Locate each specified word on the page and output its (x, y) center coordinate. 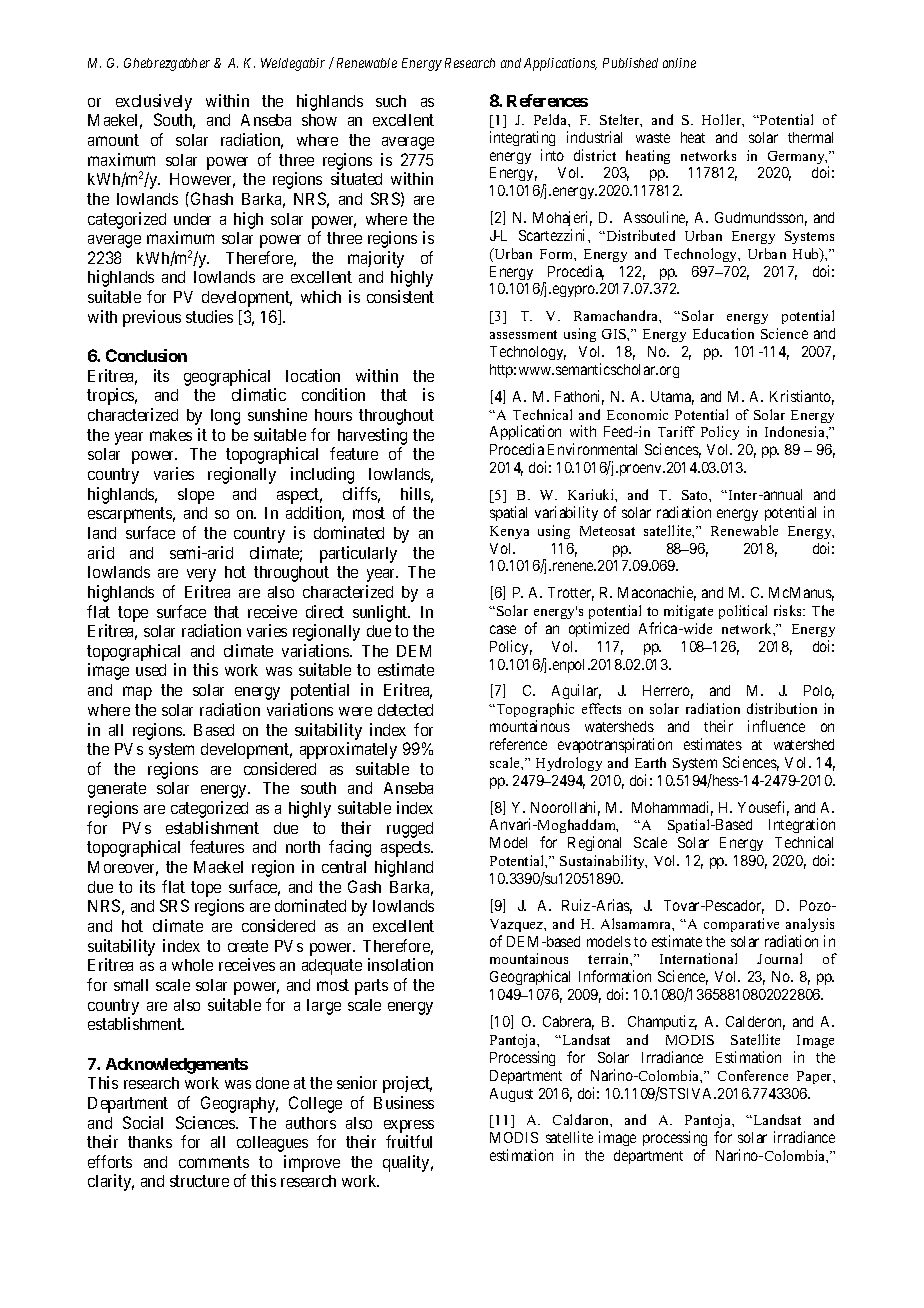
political (743, 612)
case (503, 629)
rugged (410, 830)
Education (723, 333)
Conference (753, 1075)
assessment (523, 334)
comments (214, 1162)
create (248, 946)
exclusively (154, 102)
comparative (741, 925)
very (201, 575)
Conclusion (146, 355)
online (679, 63)
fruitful (409, 1141)
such (391, 101)
